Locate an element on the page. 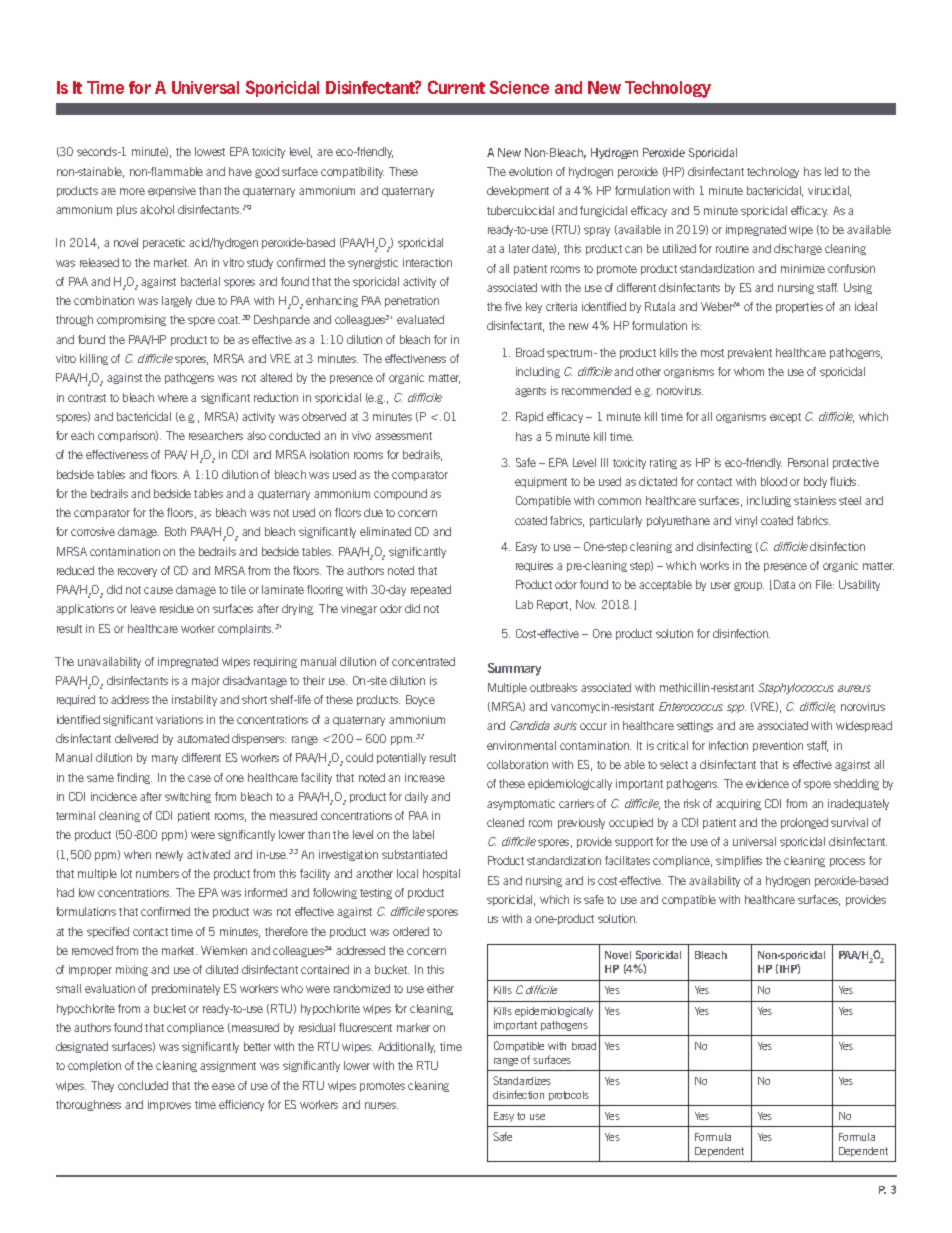 The height and width of the document is (1233, 952). concluded is located at coordinates (143, 1085).
